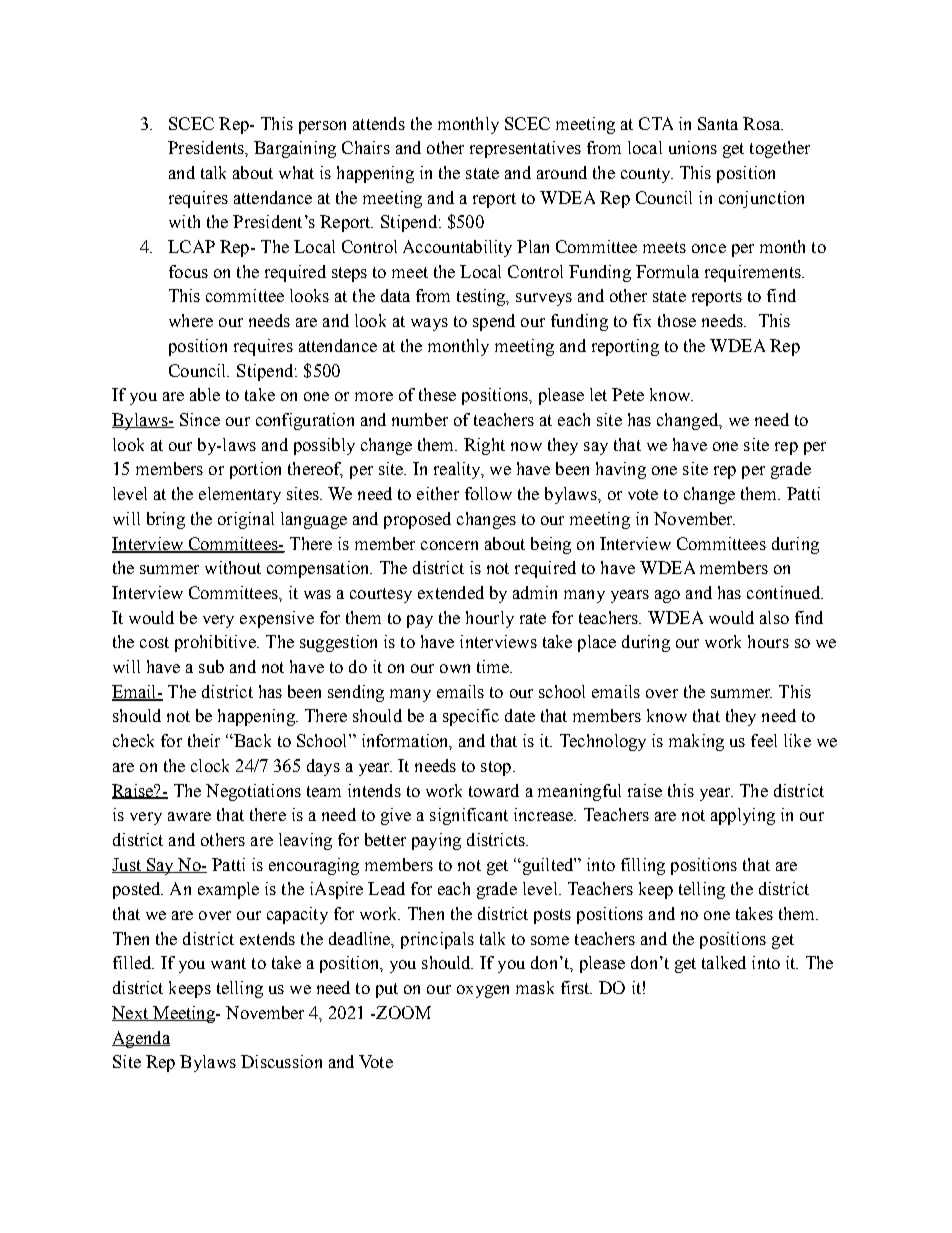  What do you see at coordinates (451, 592) in the screenshot?
I see `extended` at bounding box center [451, 592].
